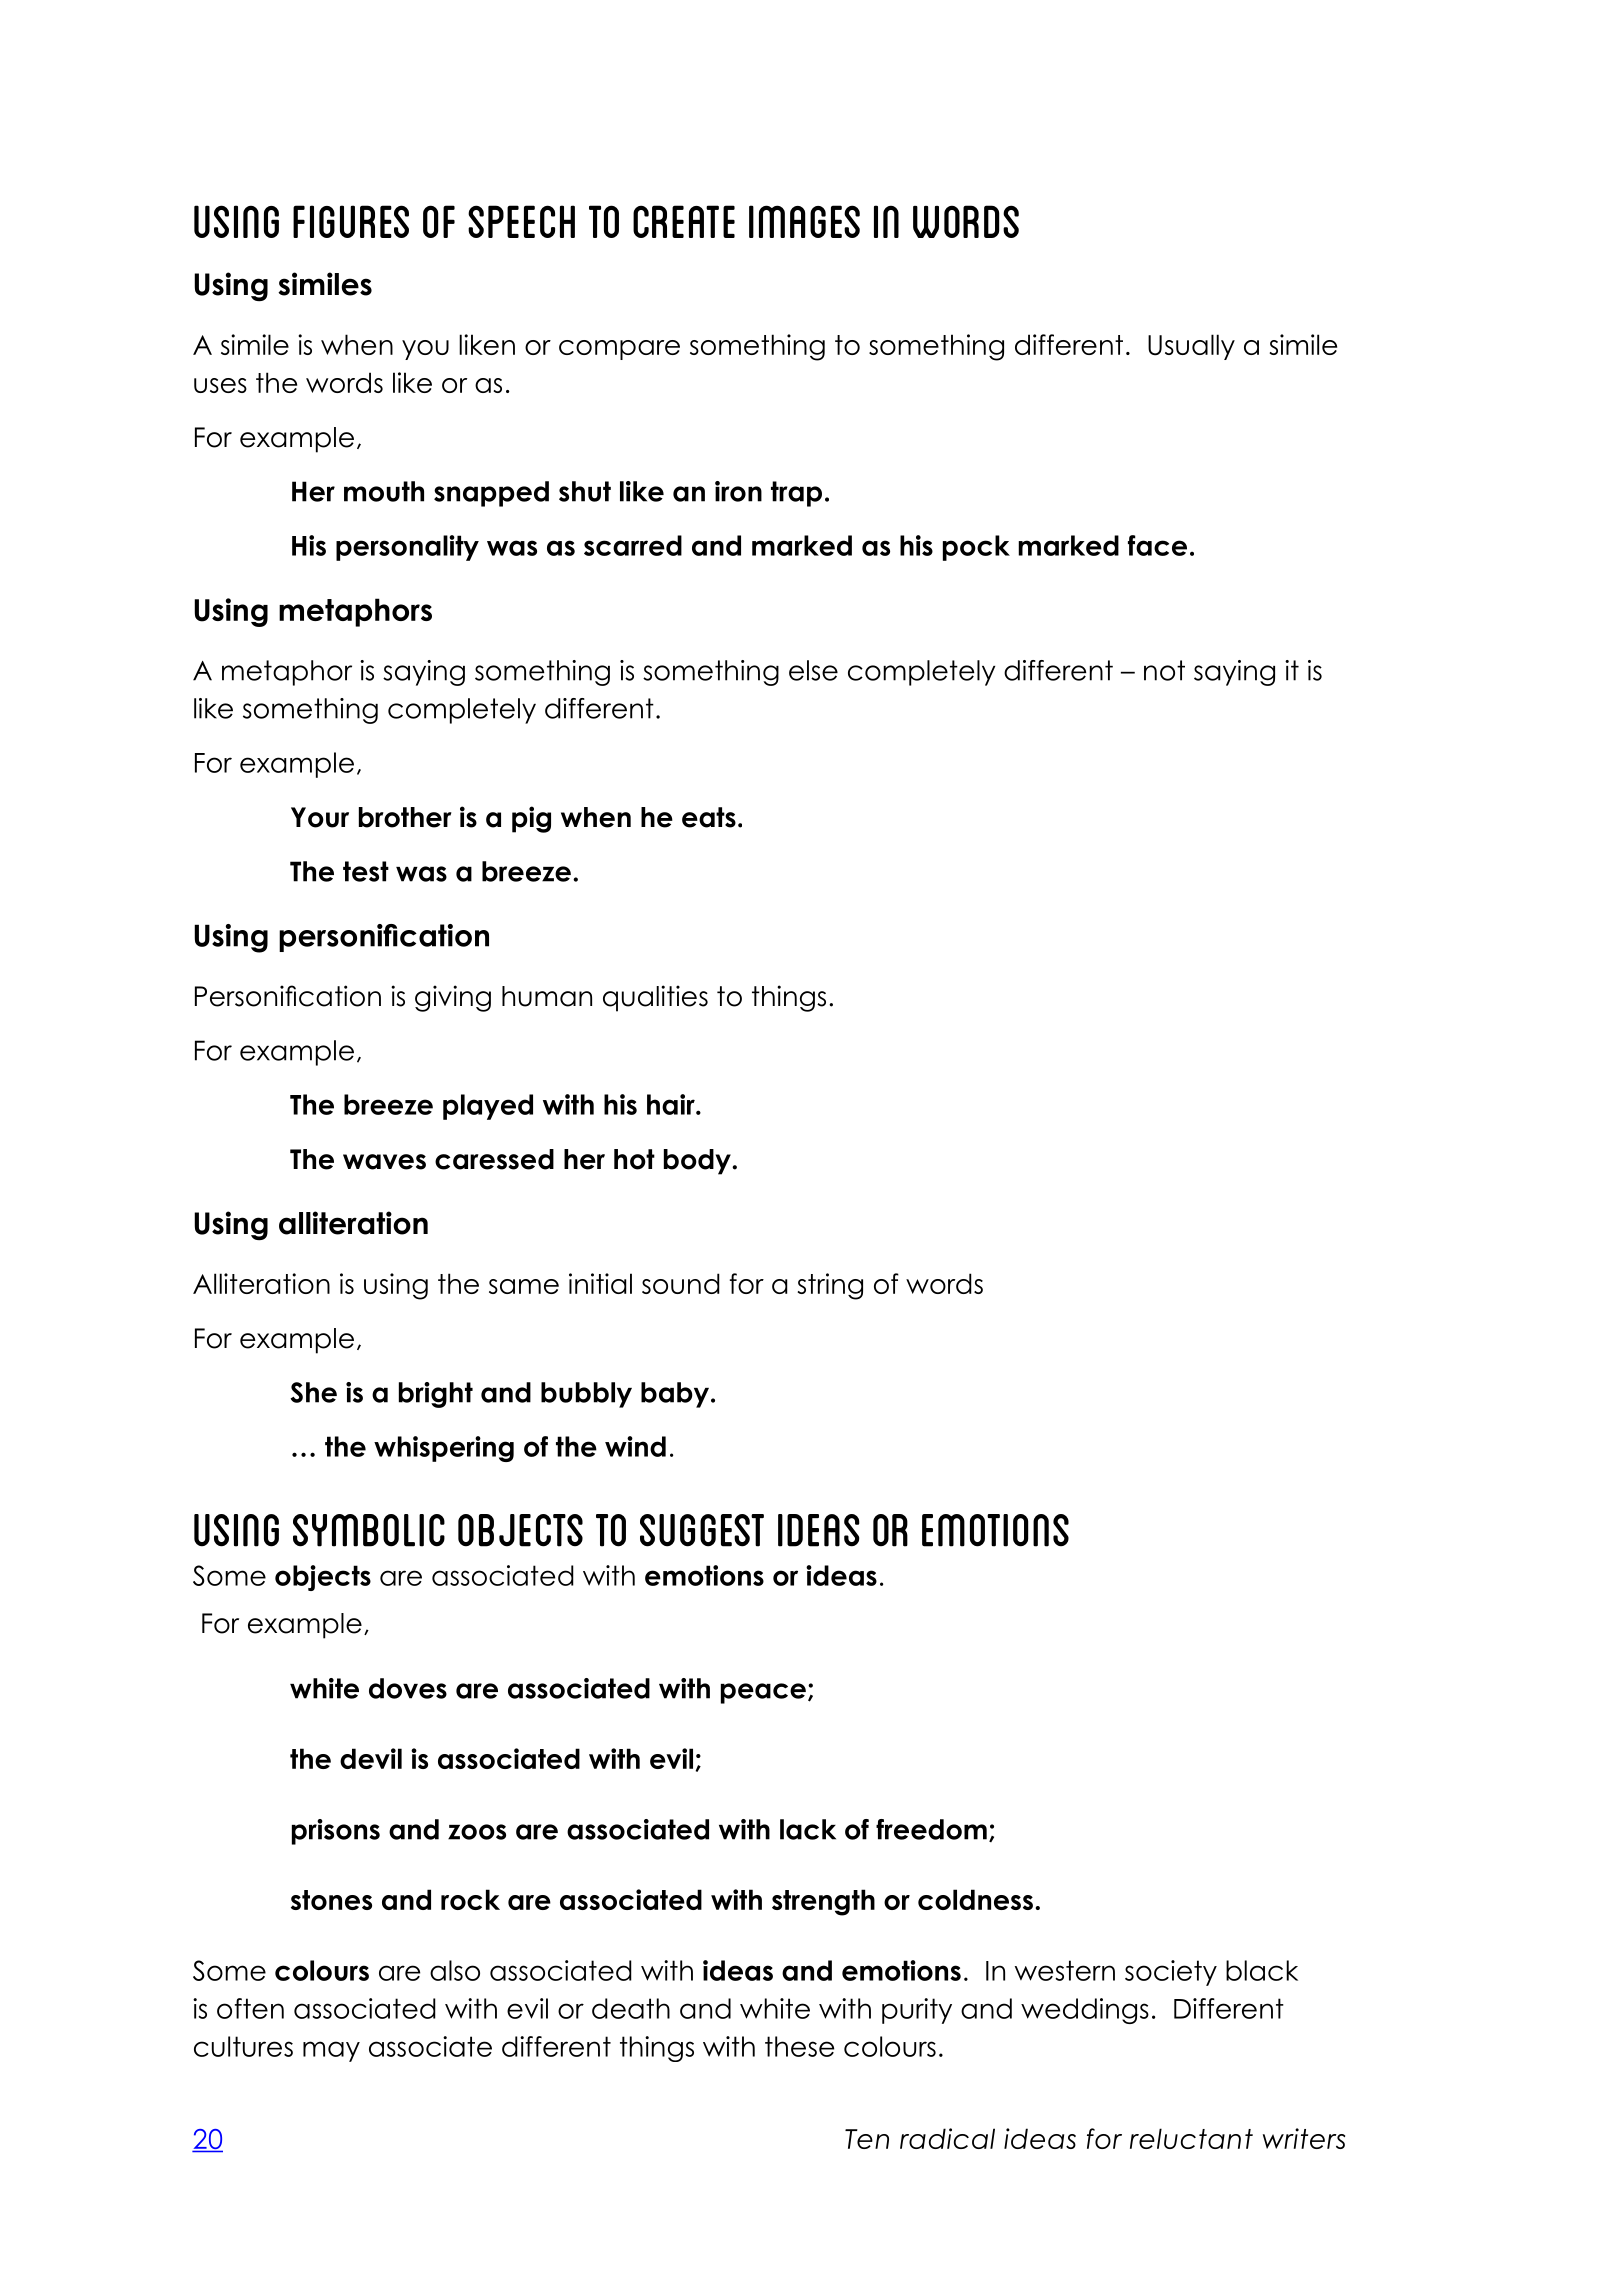 The image size is (1616, 2285). I want to click on not, so click(1164, 670).
